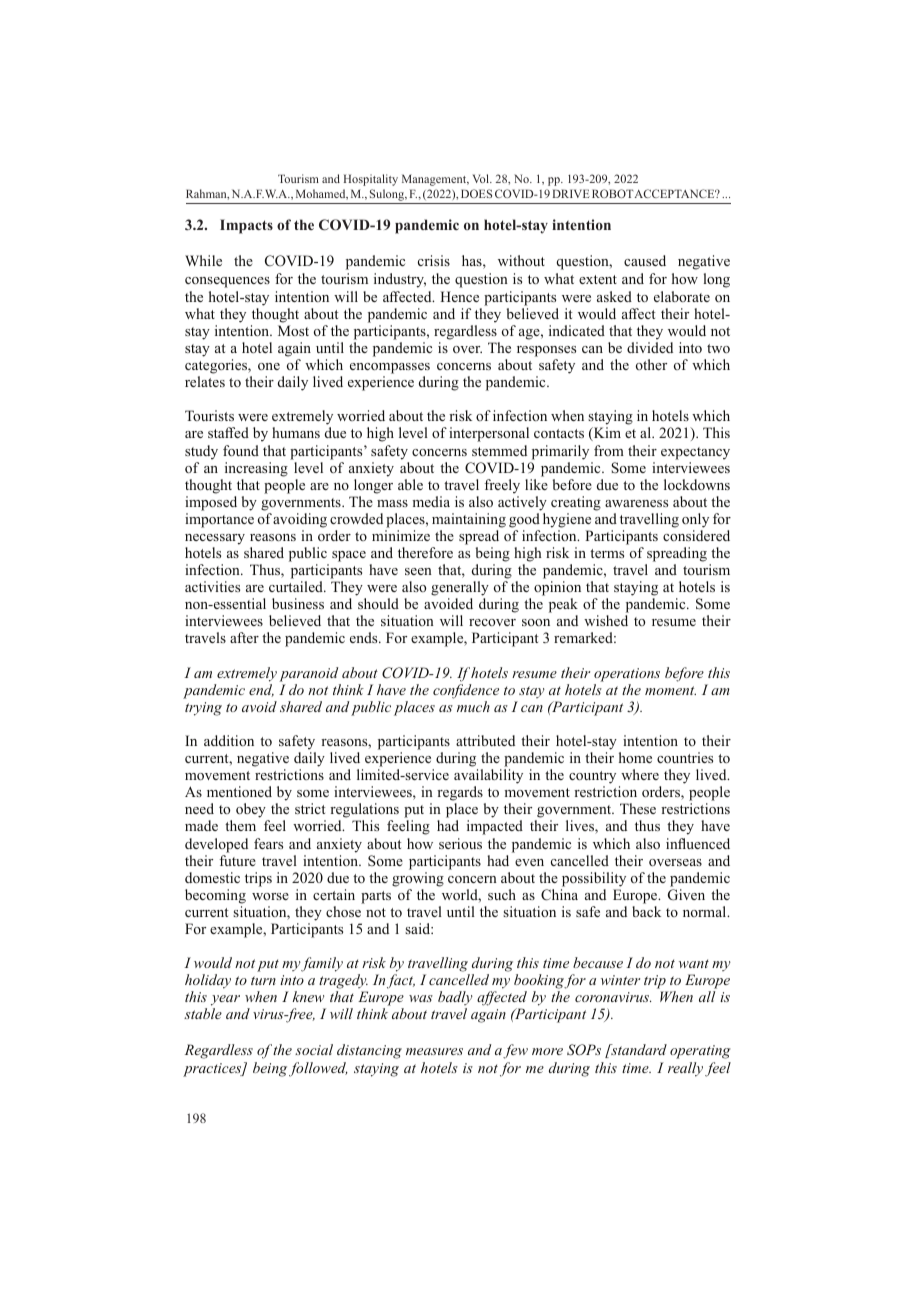 This page has width=924, height=1308. I want to click on social, so click(314, 1049).
